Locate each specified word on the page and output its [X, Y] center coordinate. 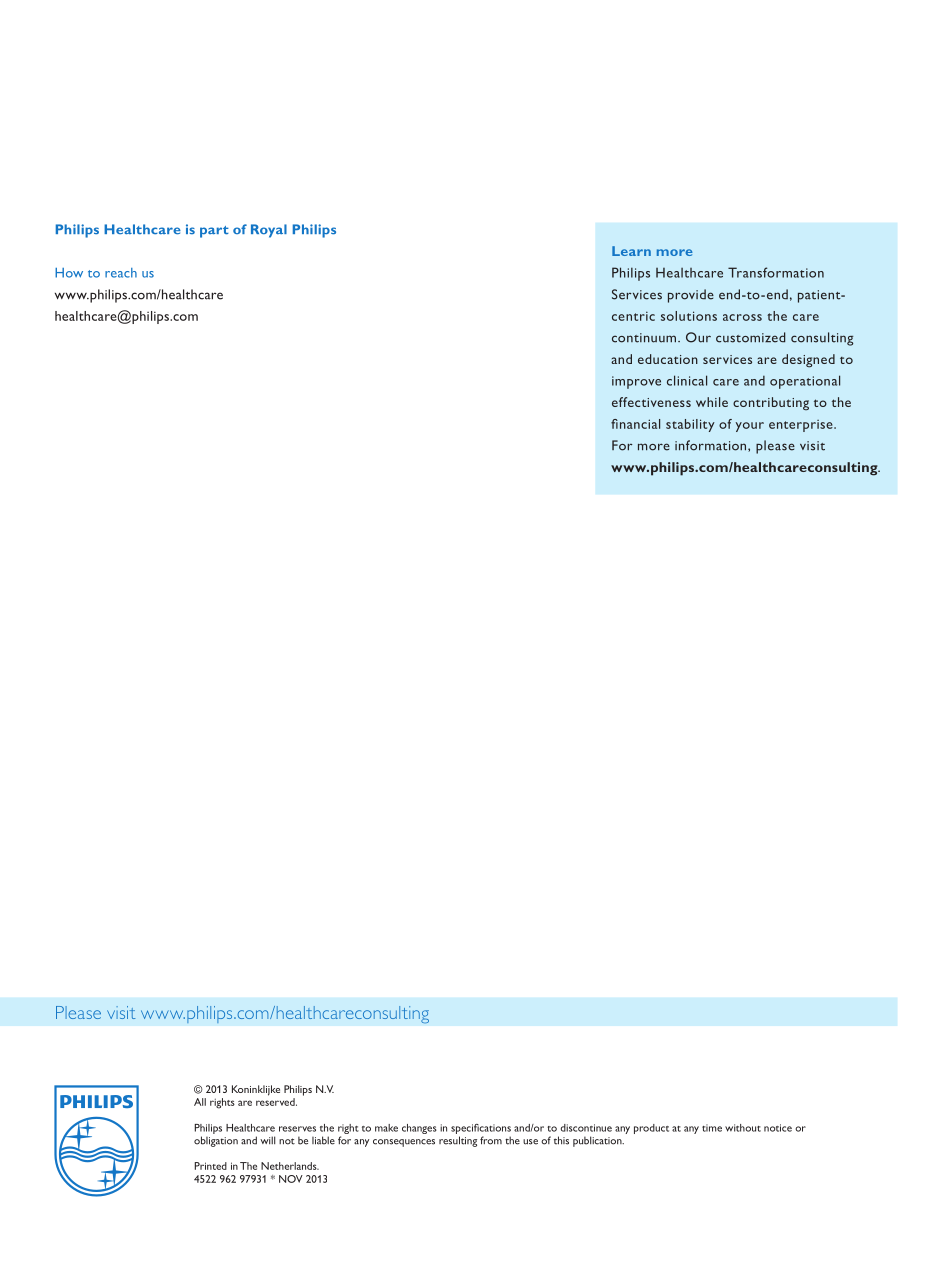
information [712, 446]
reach [121, 273]
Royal [269, 231]
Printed [210, 1166]
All [200, 1102]
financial [635, 424]
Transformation [776, 272]
